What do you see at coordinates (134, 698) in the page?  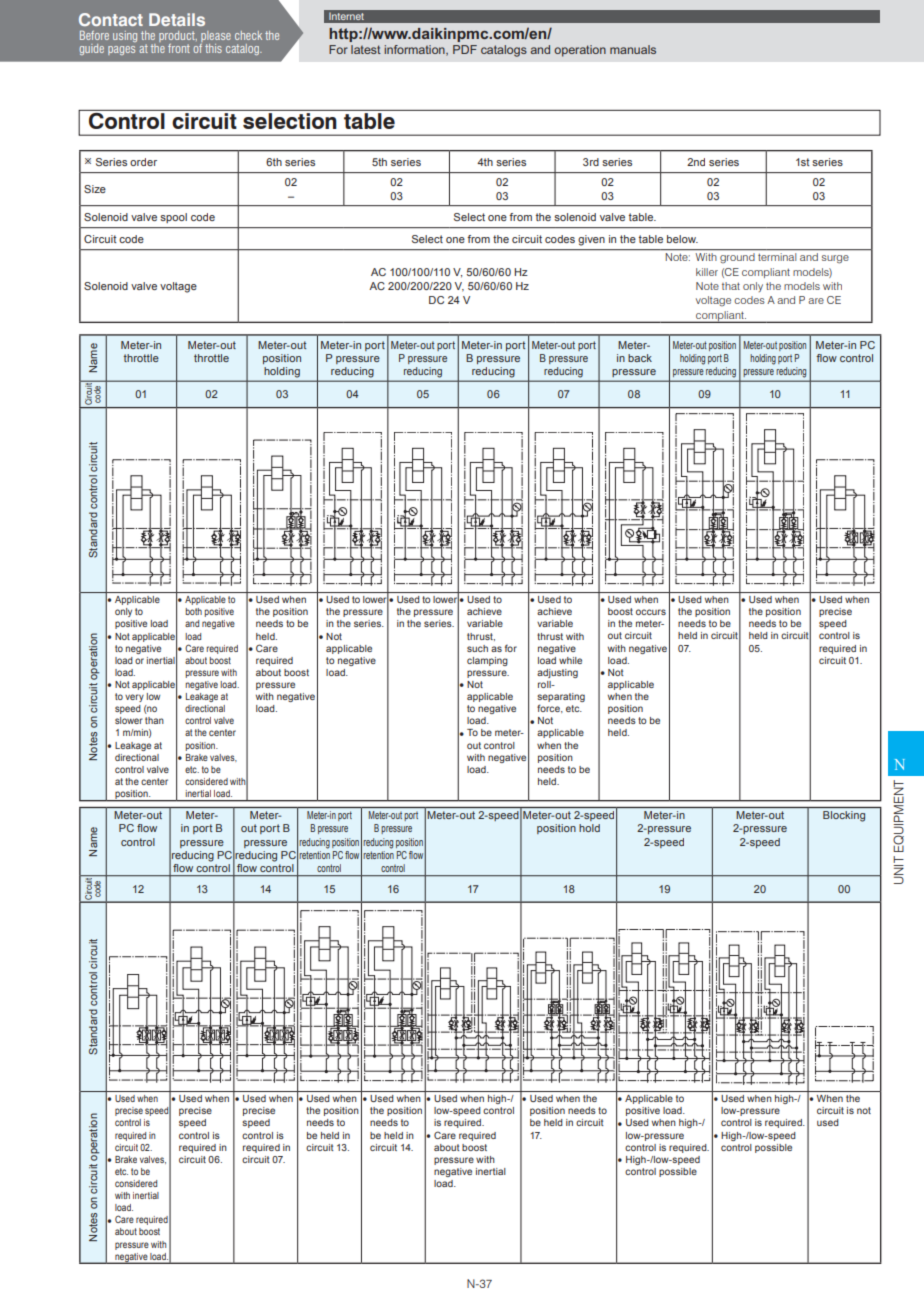 I see `very` at bounding box center [134, 698].
